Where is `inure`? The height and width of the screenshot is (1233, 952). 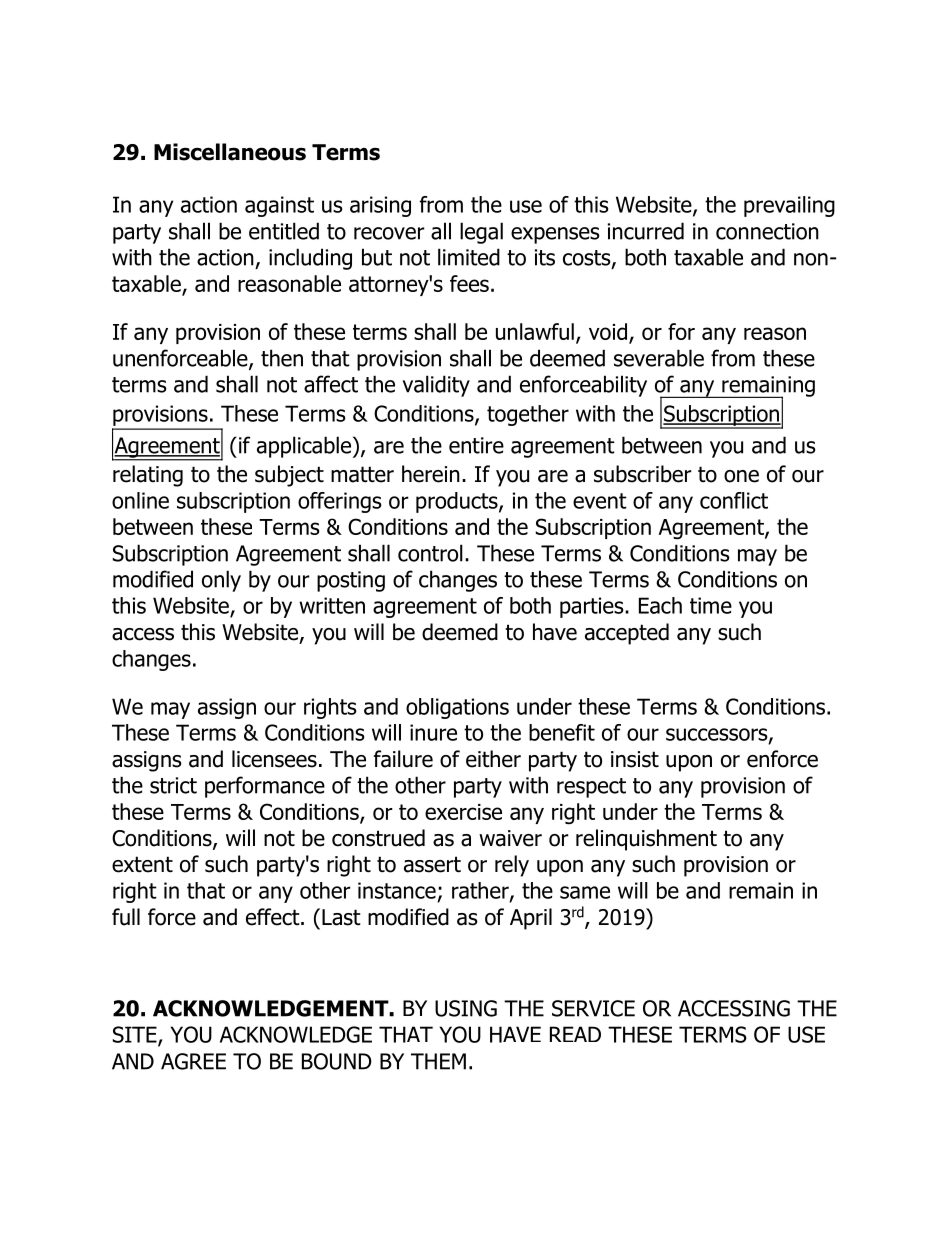 inure is located at coordinates (433, 732).
